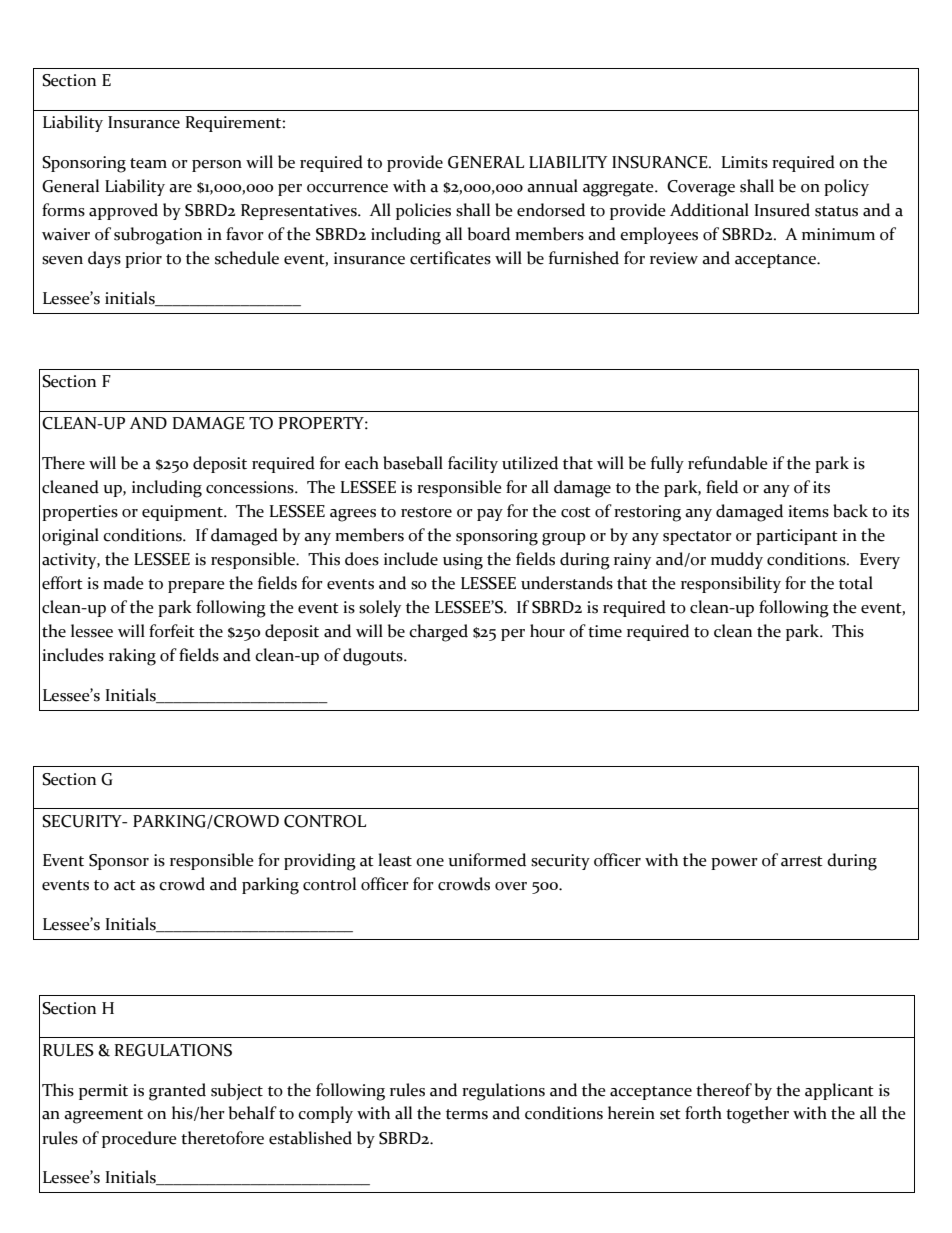  What do you see at coordinates (177, 1092) in the screenshot?
I see `granted` at bounding box center [177, 1092].
